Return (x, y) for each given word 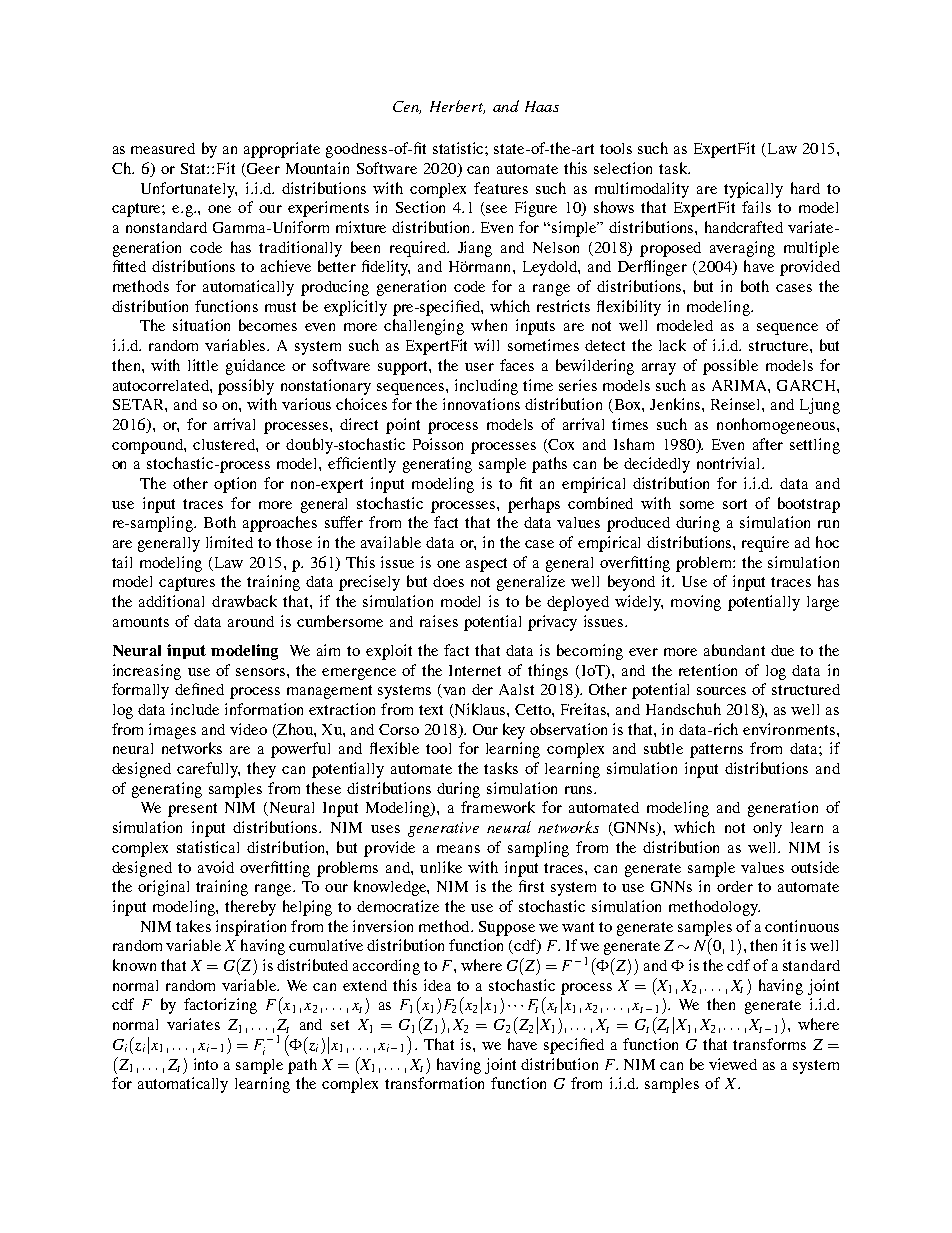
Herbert (457, 107)
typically (753, 190)
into (206, 1064)
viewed (733, 1064)
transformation (434, 1083)
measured (163, 148)
